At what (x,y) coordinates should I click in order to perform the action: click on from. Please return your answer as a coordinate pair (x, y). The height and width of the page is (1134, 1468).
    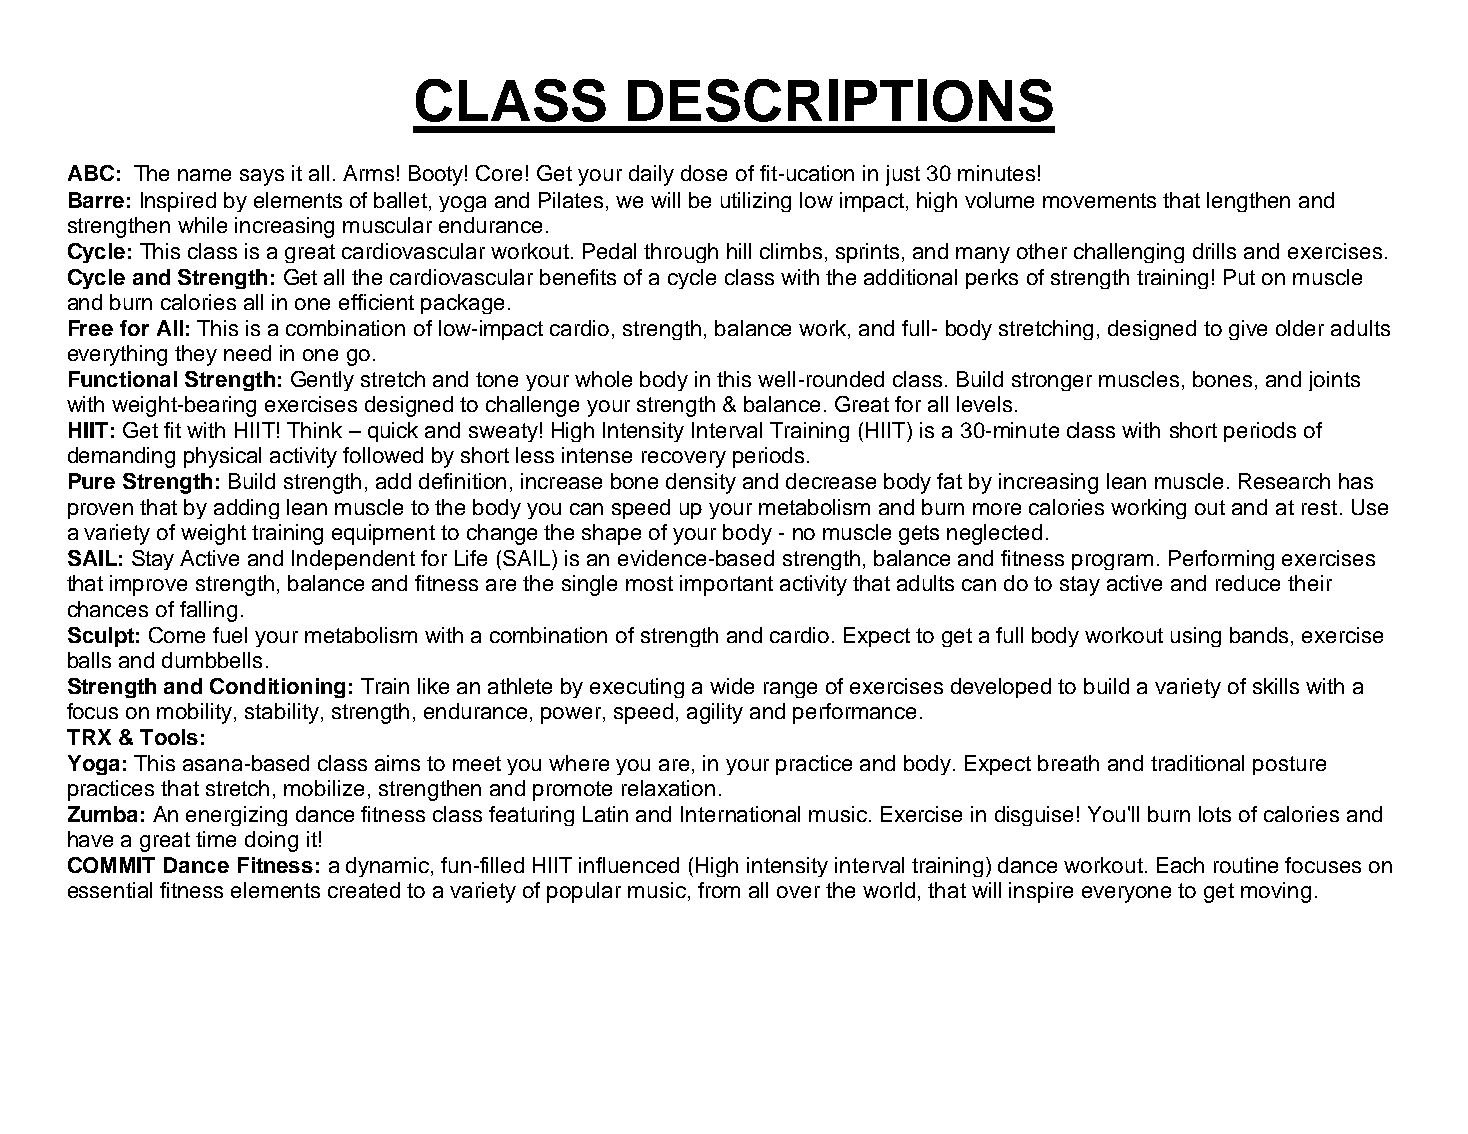
    Looking at the image, I should click on (719, 890).
